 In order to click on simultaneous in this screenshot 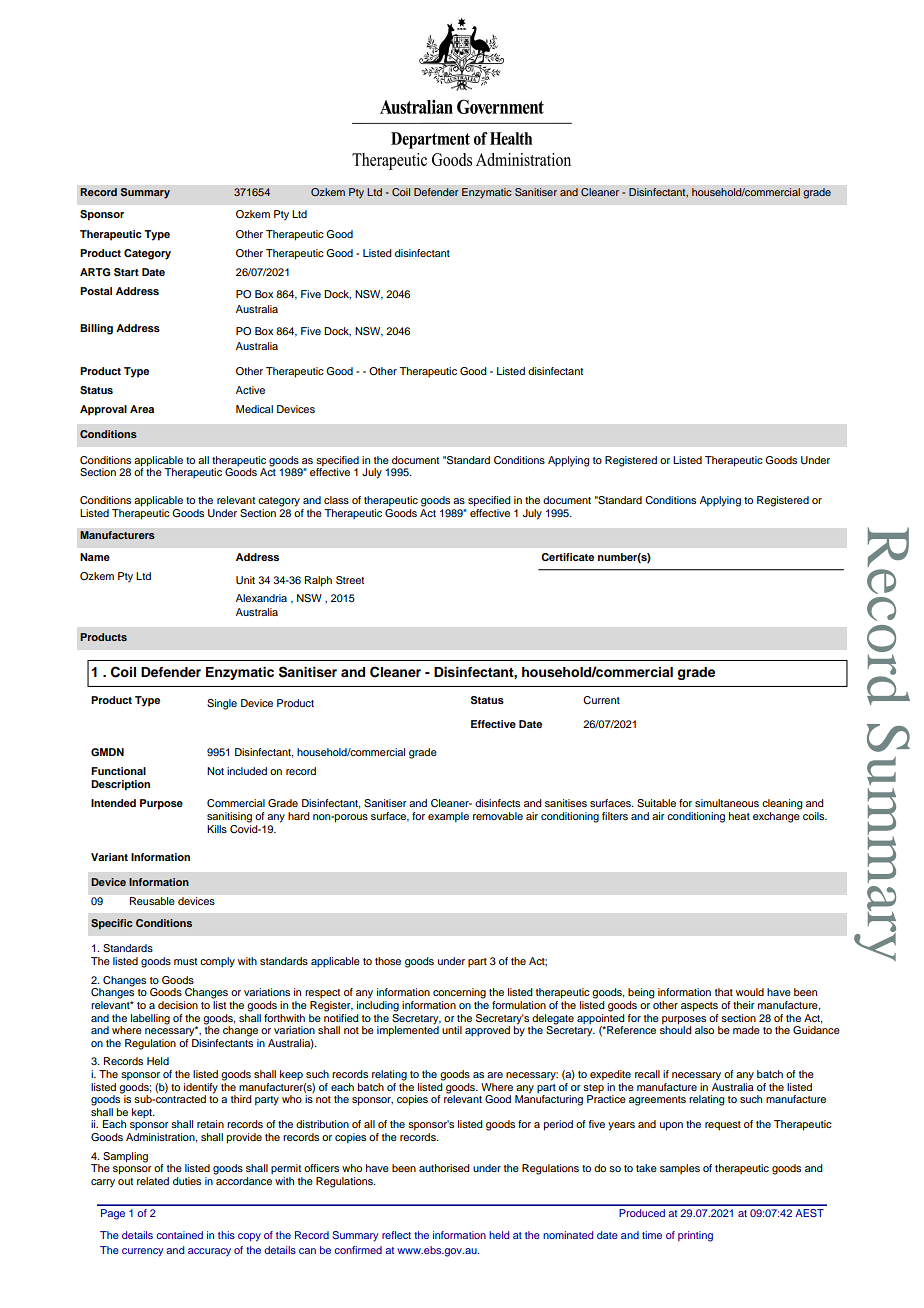, I will do `click(727, 803)`.
